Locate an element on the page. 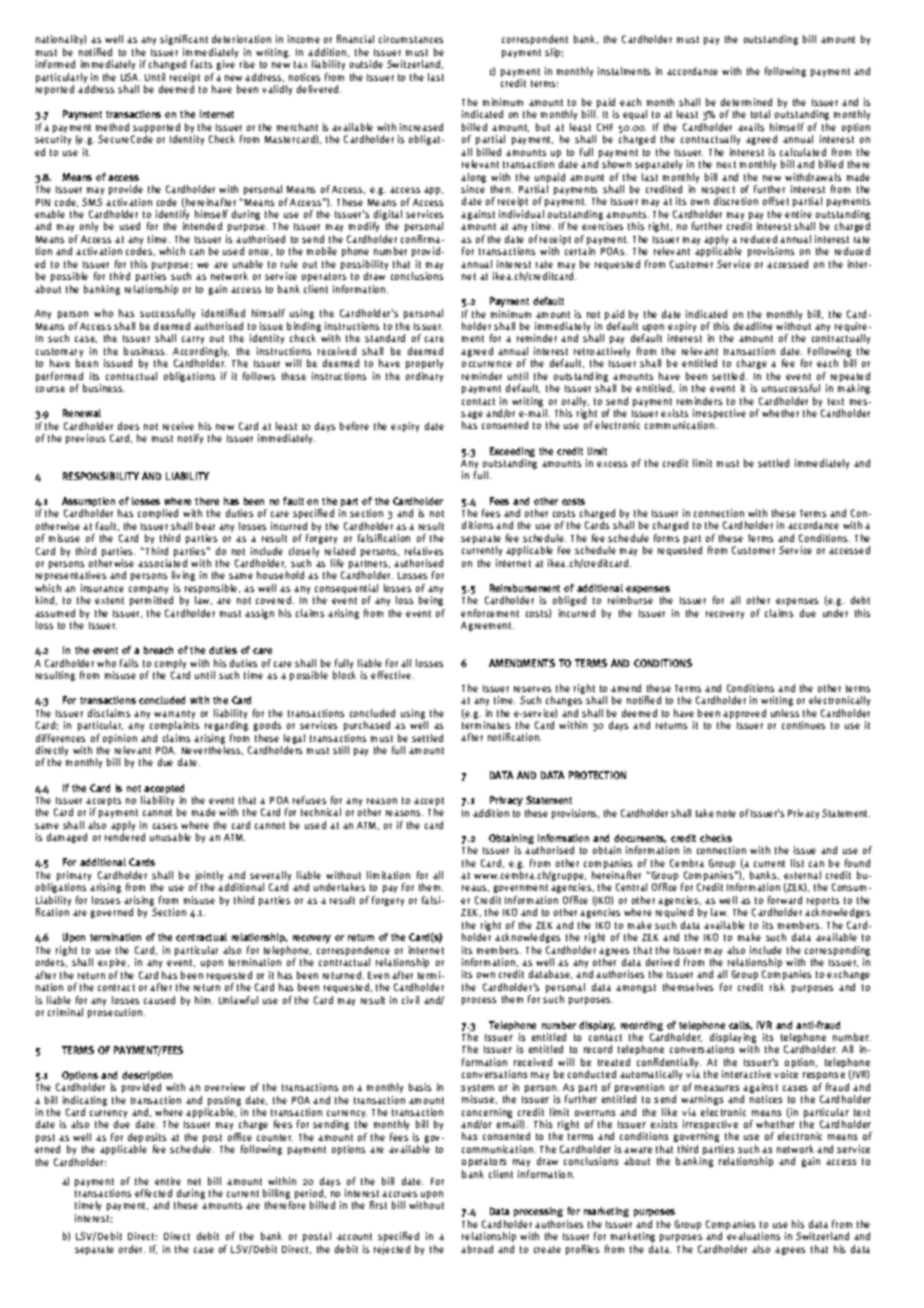 This image has height=1308, width=924. changed is located at coordinates (167, 65).
